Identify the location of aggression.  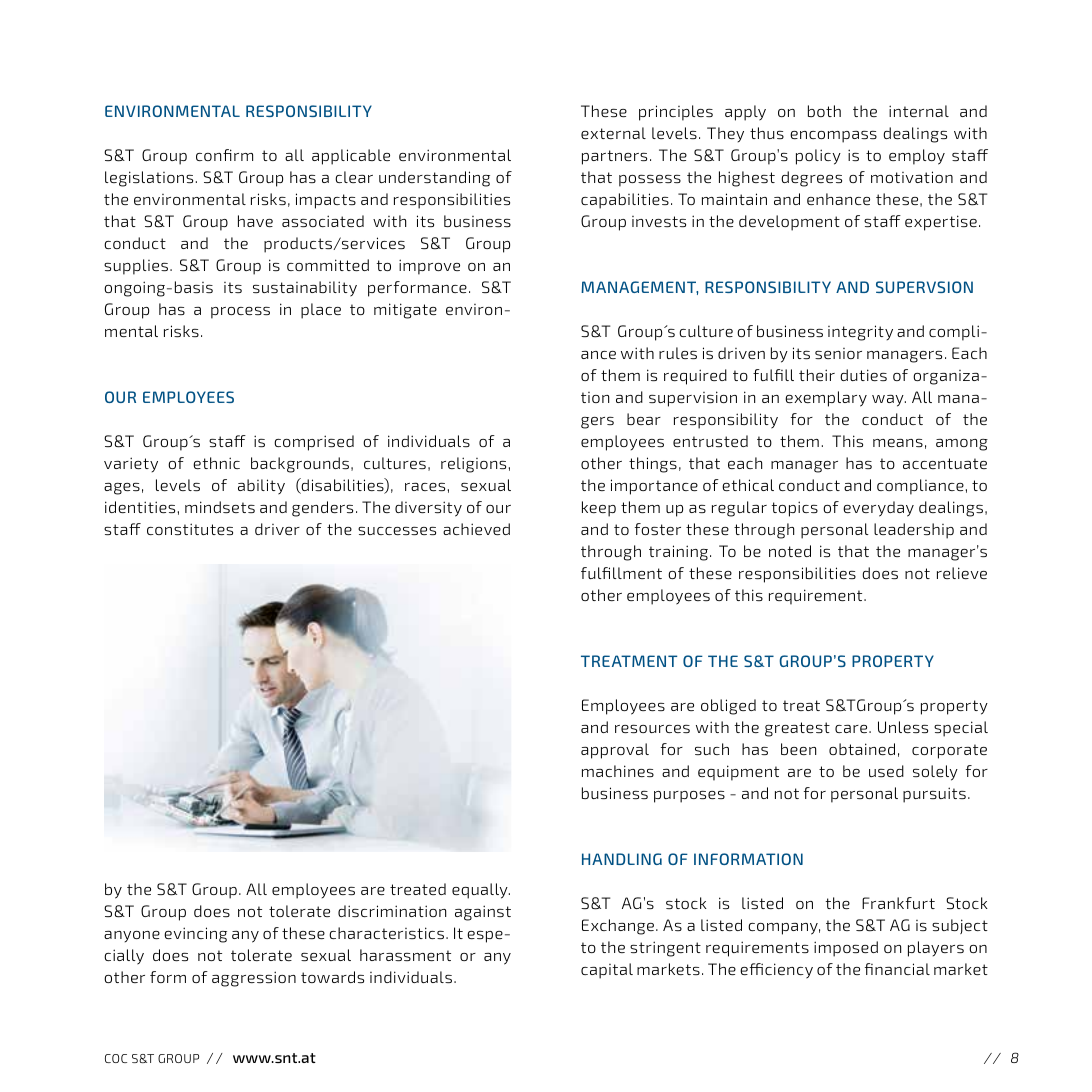
(254, 979).
